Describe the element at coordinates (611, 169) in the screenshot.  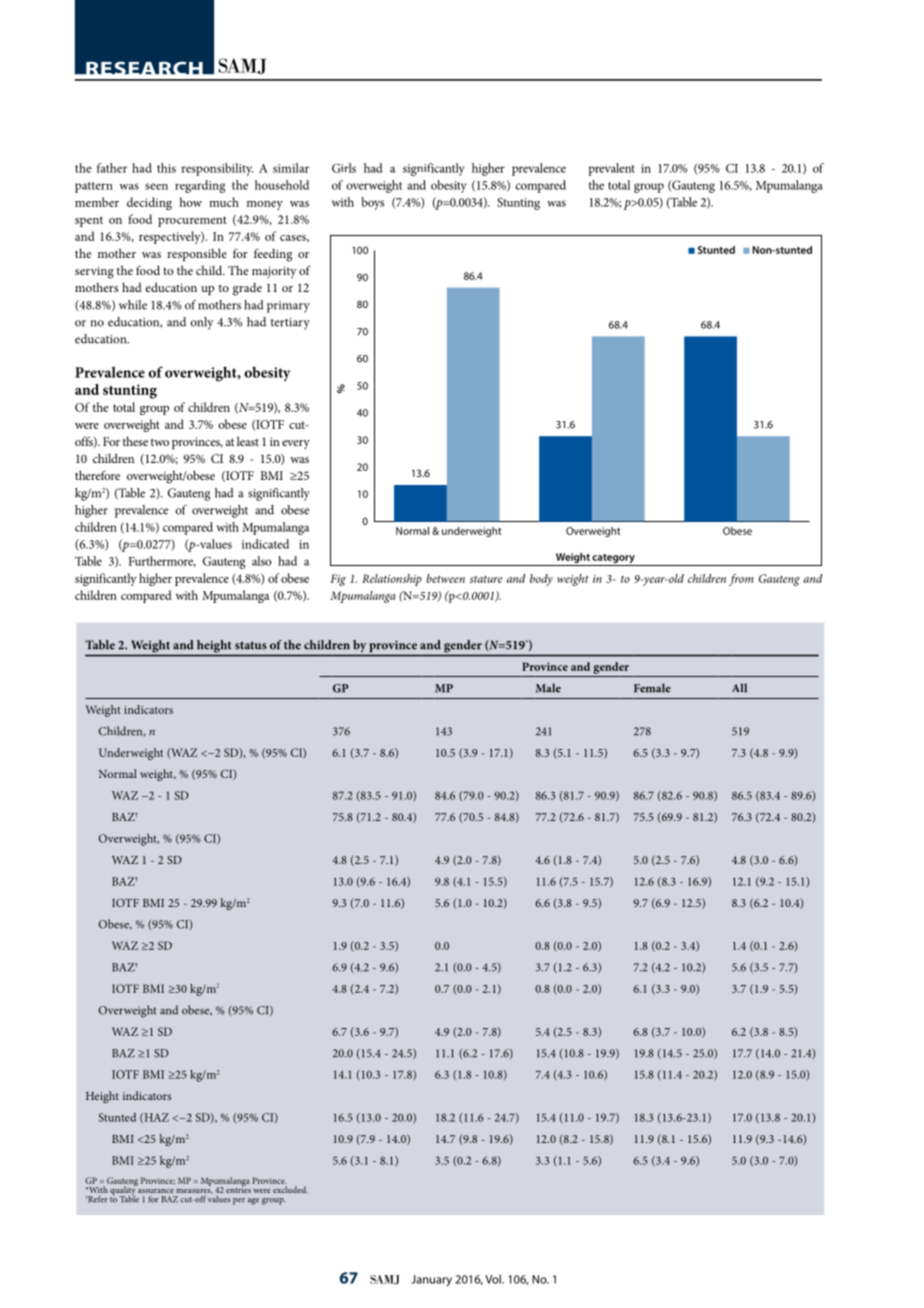
I see `prevalent` at that location.
